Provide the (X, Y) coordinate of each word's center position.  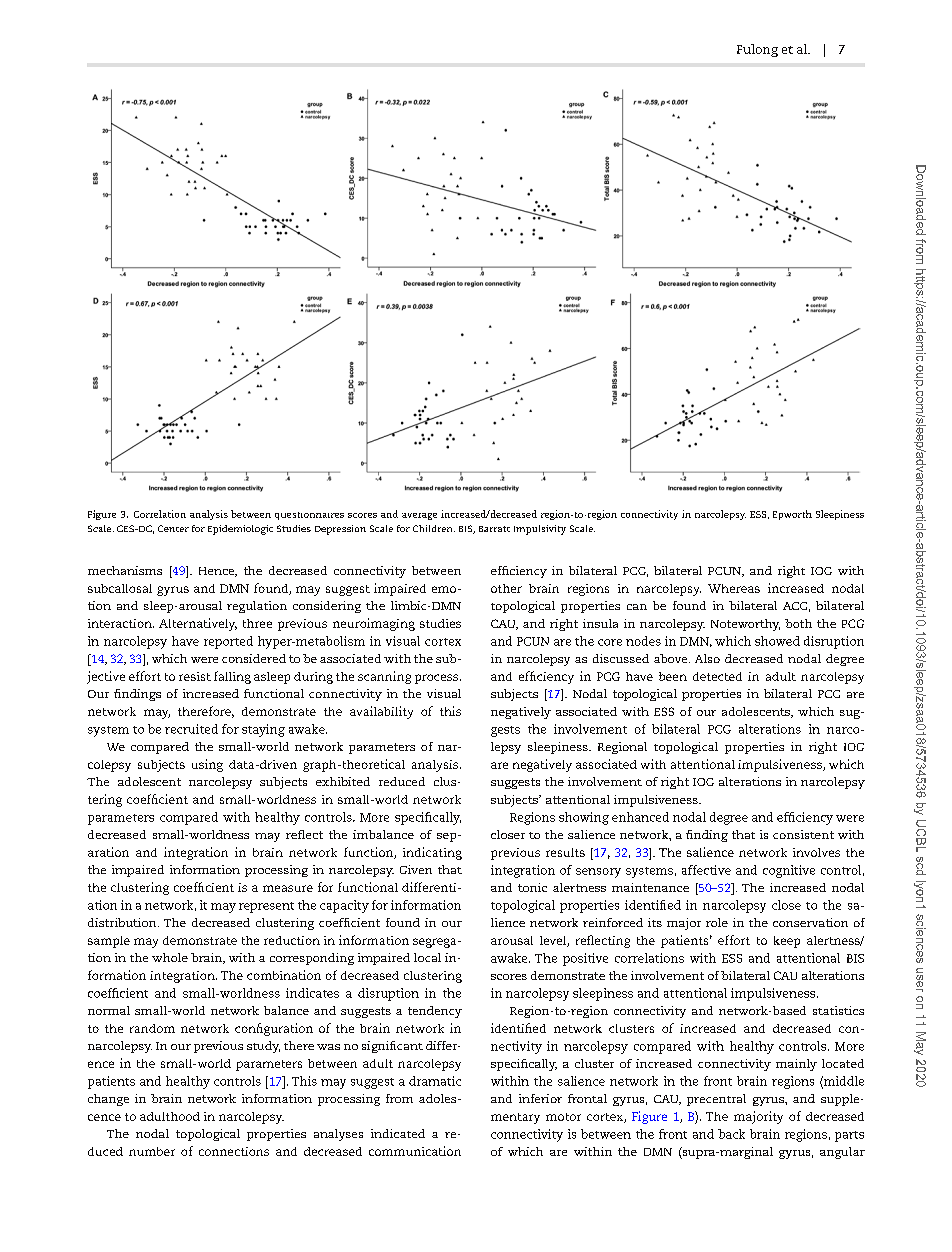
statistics (838, 1010)
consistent (803, 834)
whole (170, 957)
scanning (384, 677)
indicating (432, 853)
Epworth (792, 515)
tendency (435, 1012)
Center (173, 528)
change (108, 1100)
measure (288, 888)
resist (195, 676)
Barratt (494, 529)
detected (717, 676)
